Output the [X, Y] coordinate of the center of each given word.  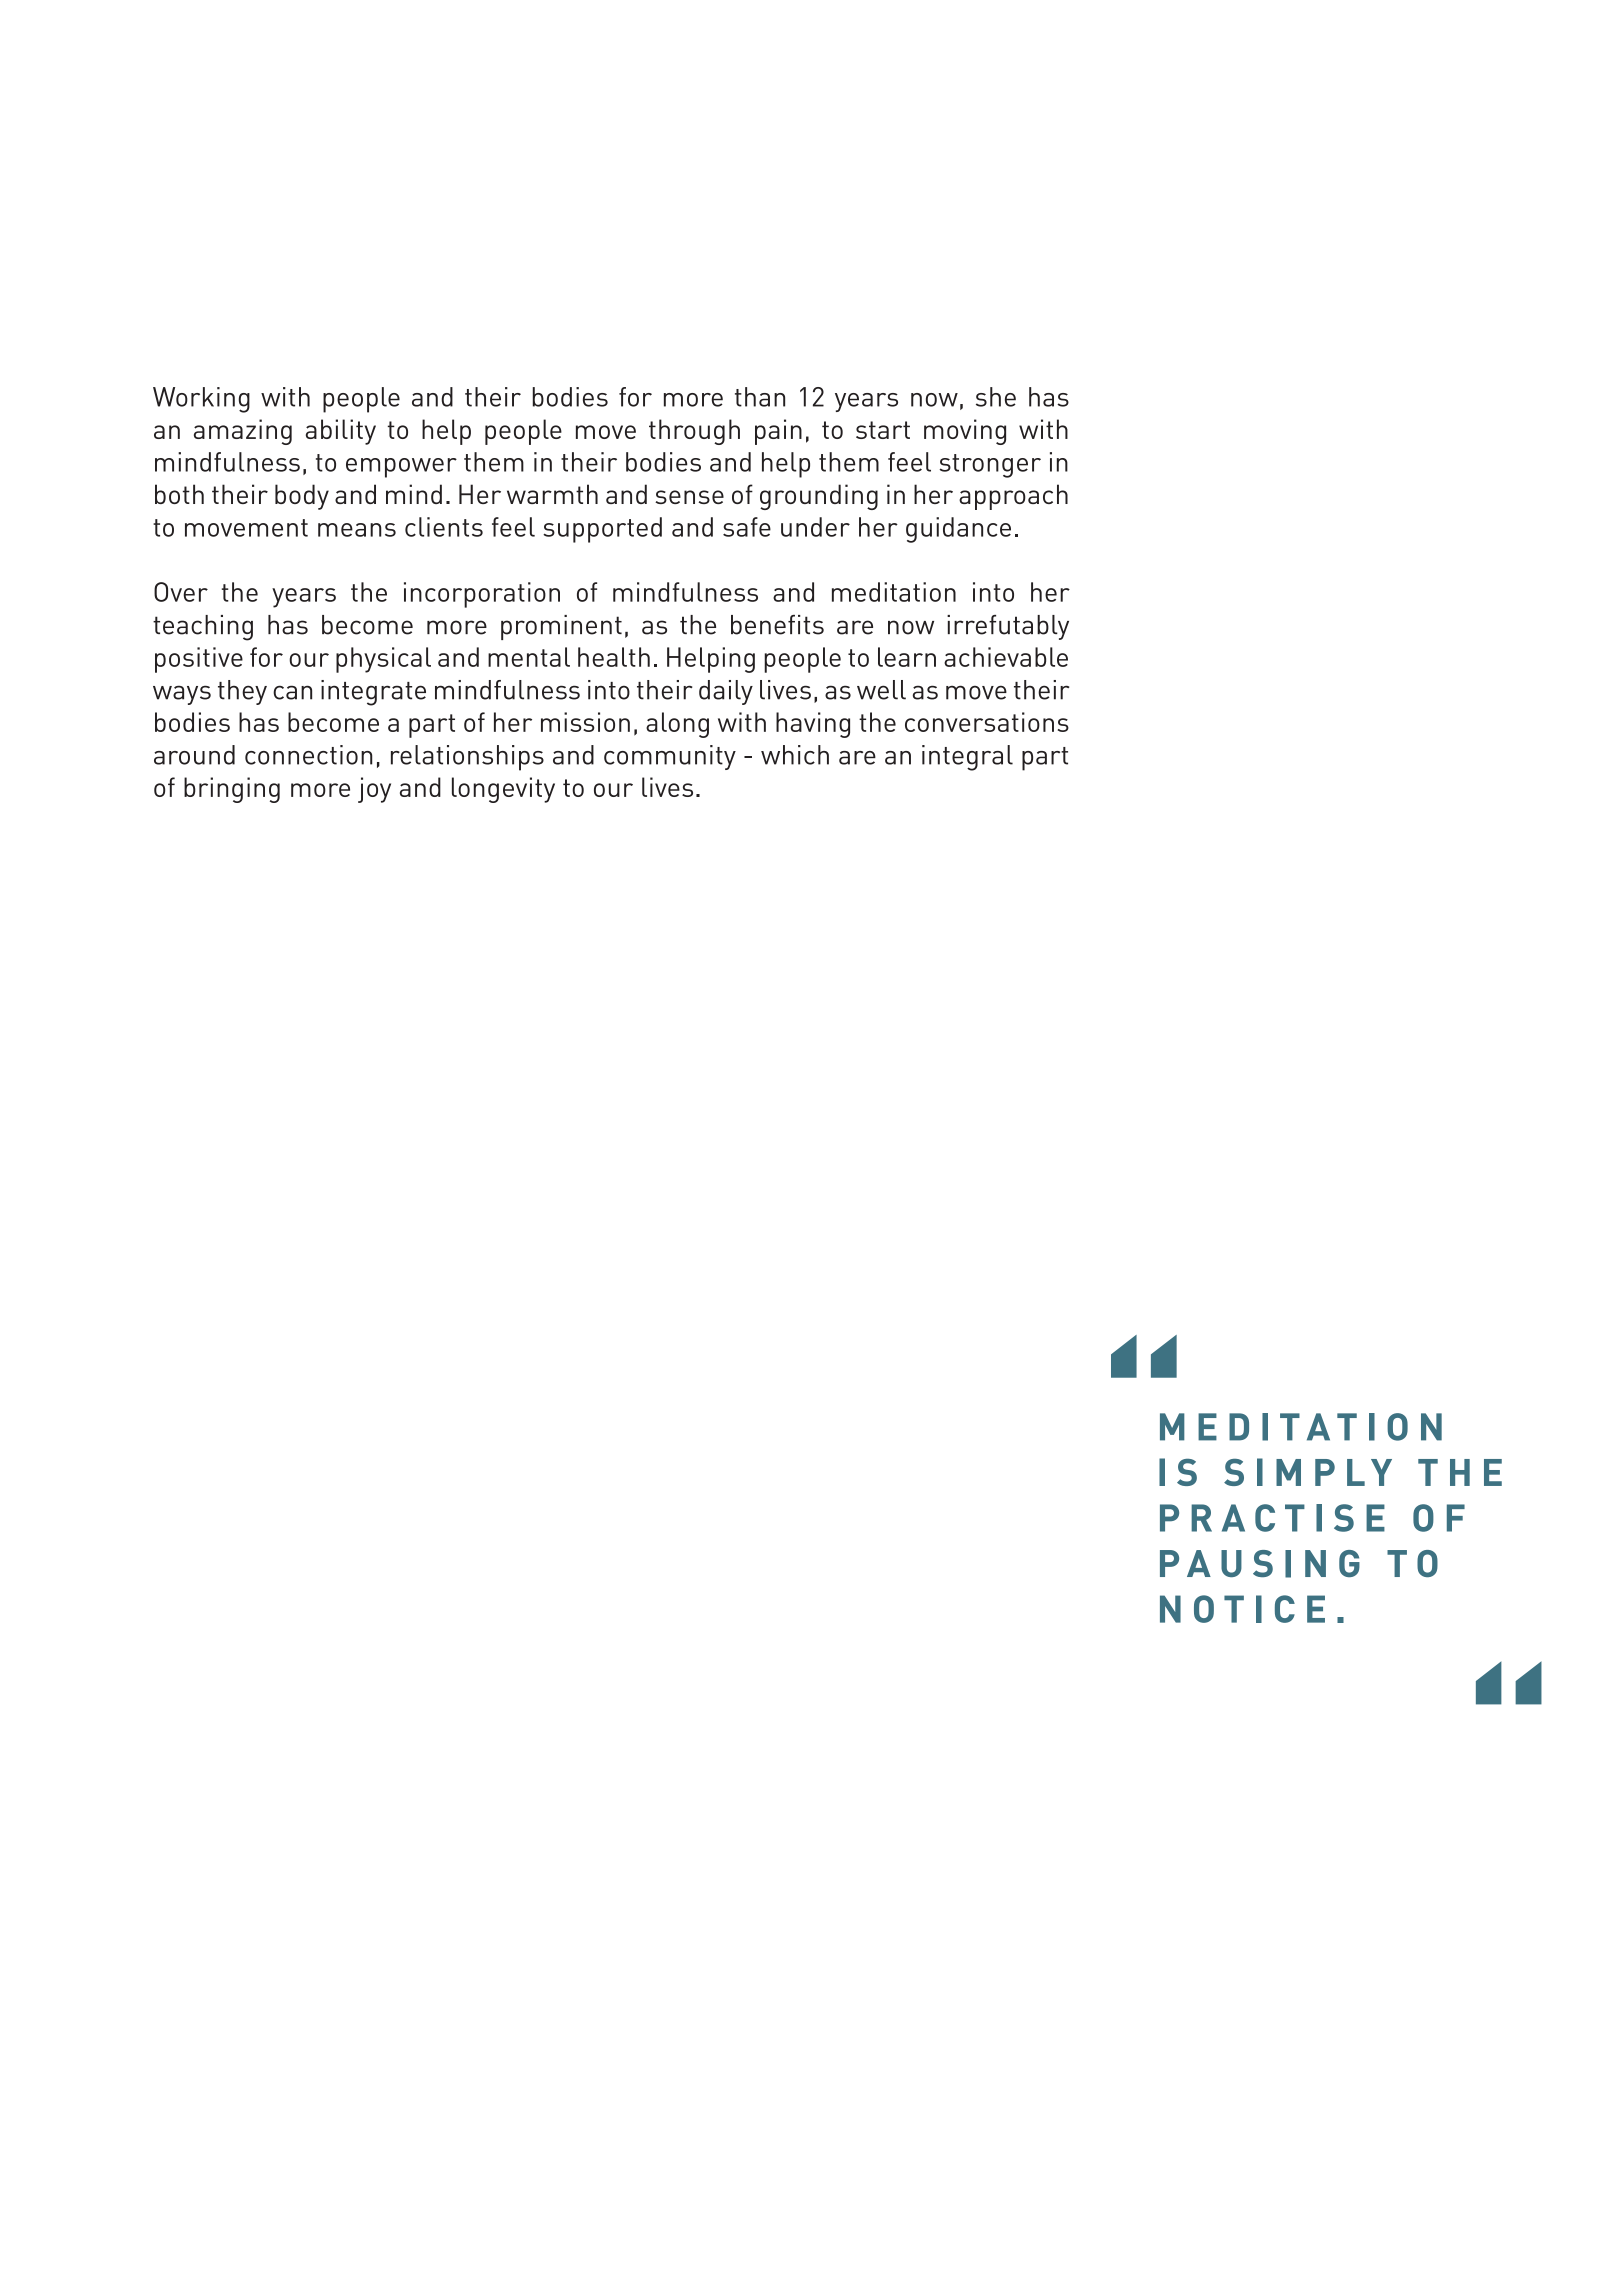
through [694, 432]
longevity [503, 790]
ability [341, 432]
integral [967, 758]
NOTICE [1242, 1609]
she [996, 397]
